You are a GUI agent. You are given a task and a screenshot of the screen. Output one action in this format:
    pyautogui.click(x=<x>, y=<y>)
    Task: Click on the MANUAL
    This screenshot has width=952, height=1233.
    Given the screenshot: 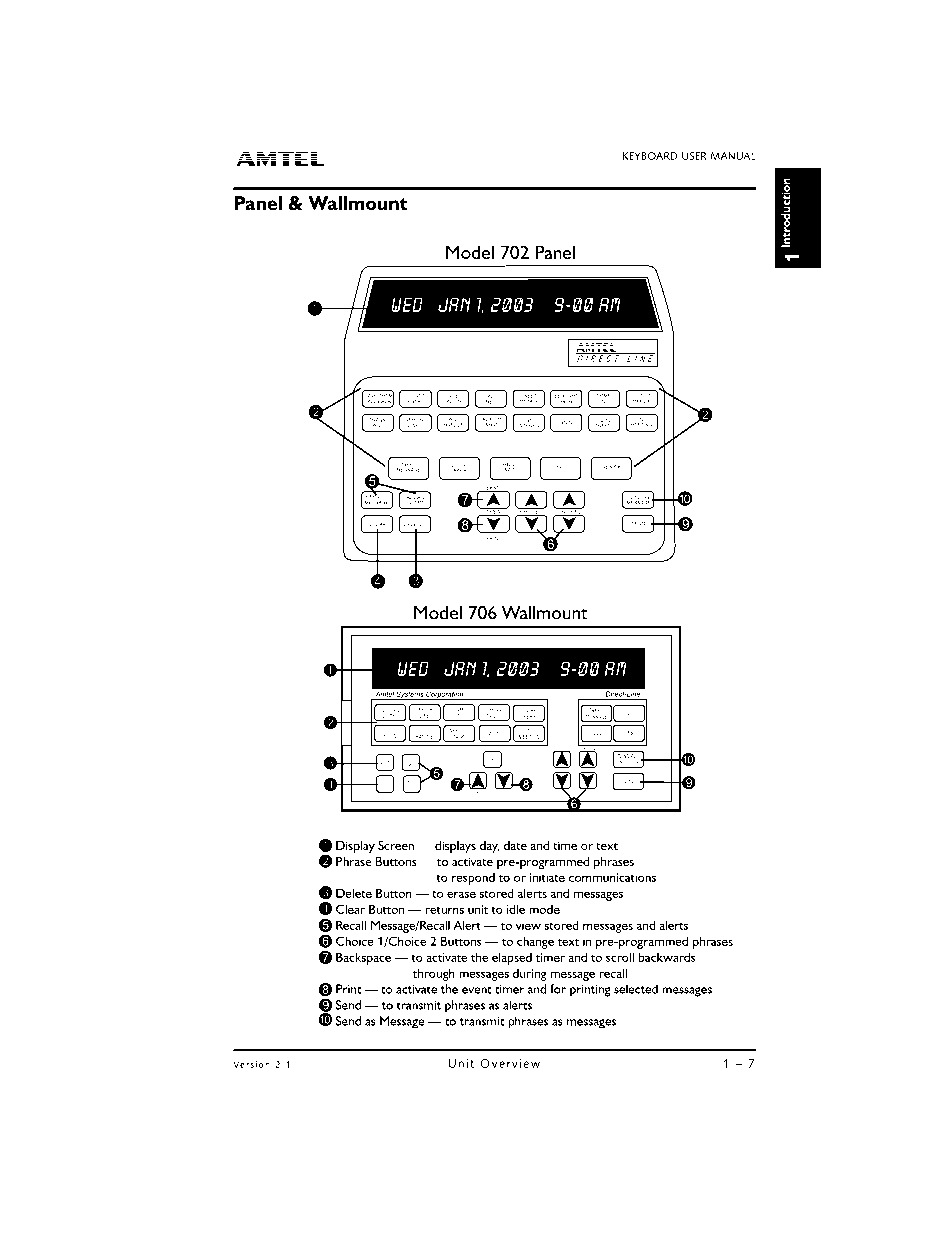 What is the action you would take?
    pyautogui.click(x=733, y=156)
